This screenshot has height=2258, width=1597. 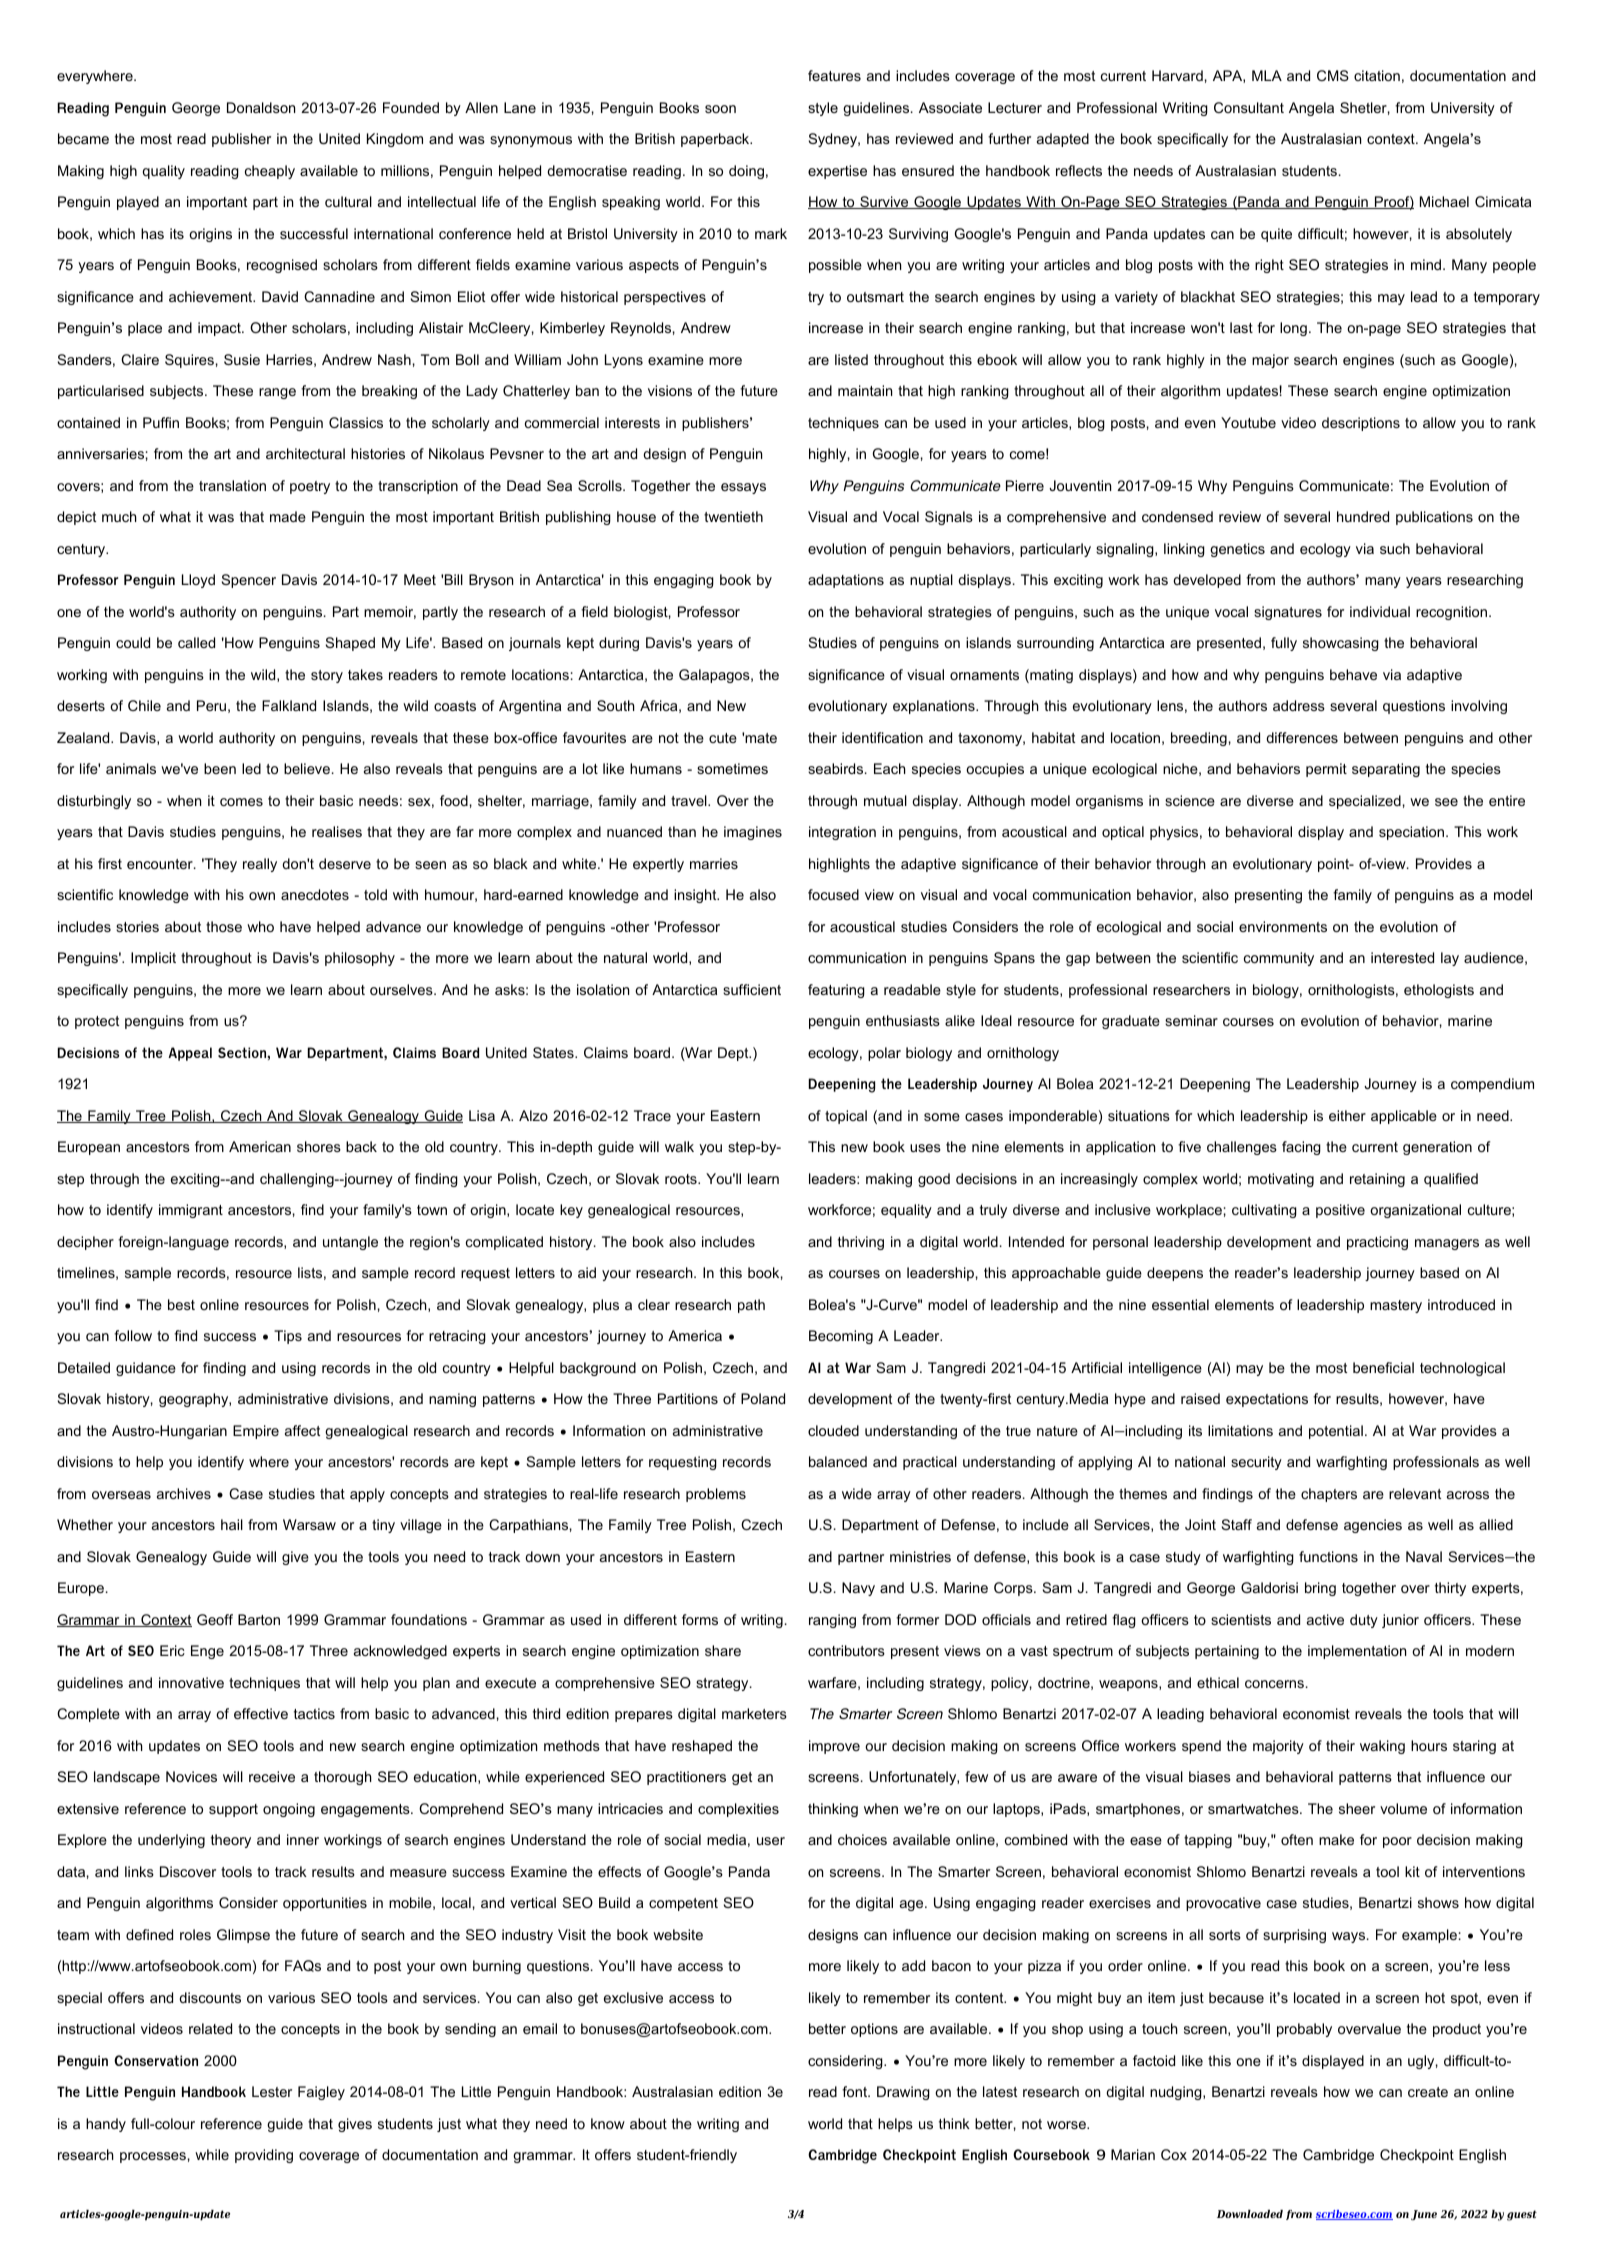 What do you see at coordinates (261, 107) in the screenshot?
I see `Donaldson` at bounding box center [261, 107].
